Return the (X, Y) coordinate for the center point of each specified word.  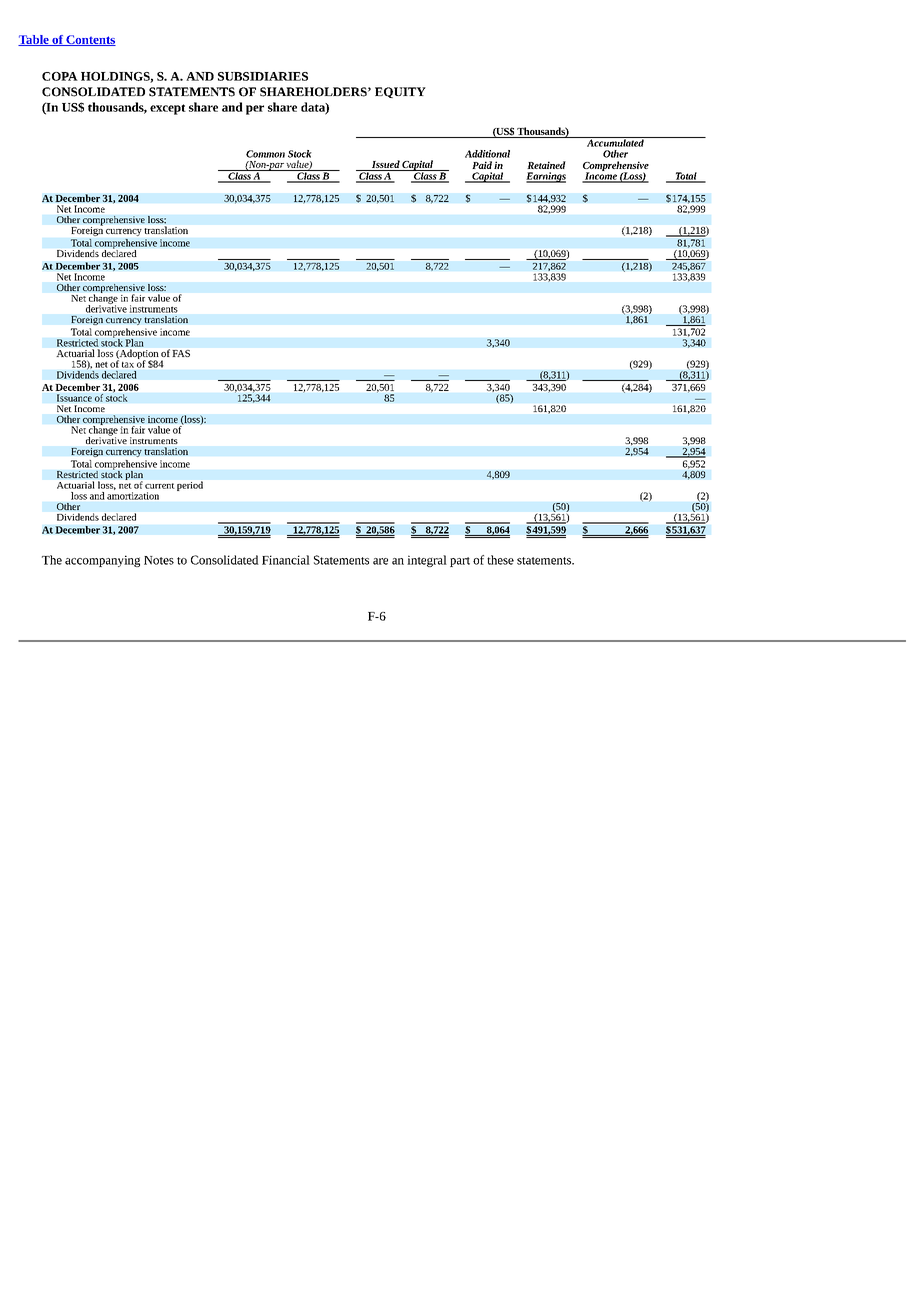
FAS (181, 353)
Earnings (546, 177)
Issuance (74, 398)
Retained (546, 165)
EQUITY (400, 92)
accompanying (102, 561)
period (190, 486)
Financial (286, 560)
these (500, 560)
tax (128, 365)
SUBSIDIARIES (263, 76)
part (460, 562)
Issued (386, 164)
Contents (90, 40)
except (168, 109)
